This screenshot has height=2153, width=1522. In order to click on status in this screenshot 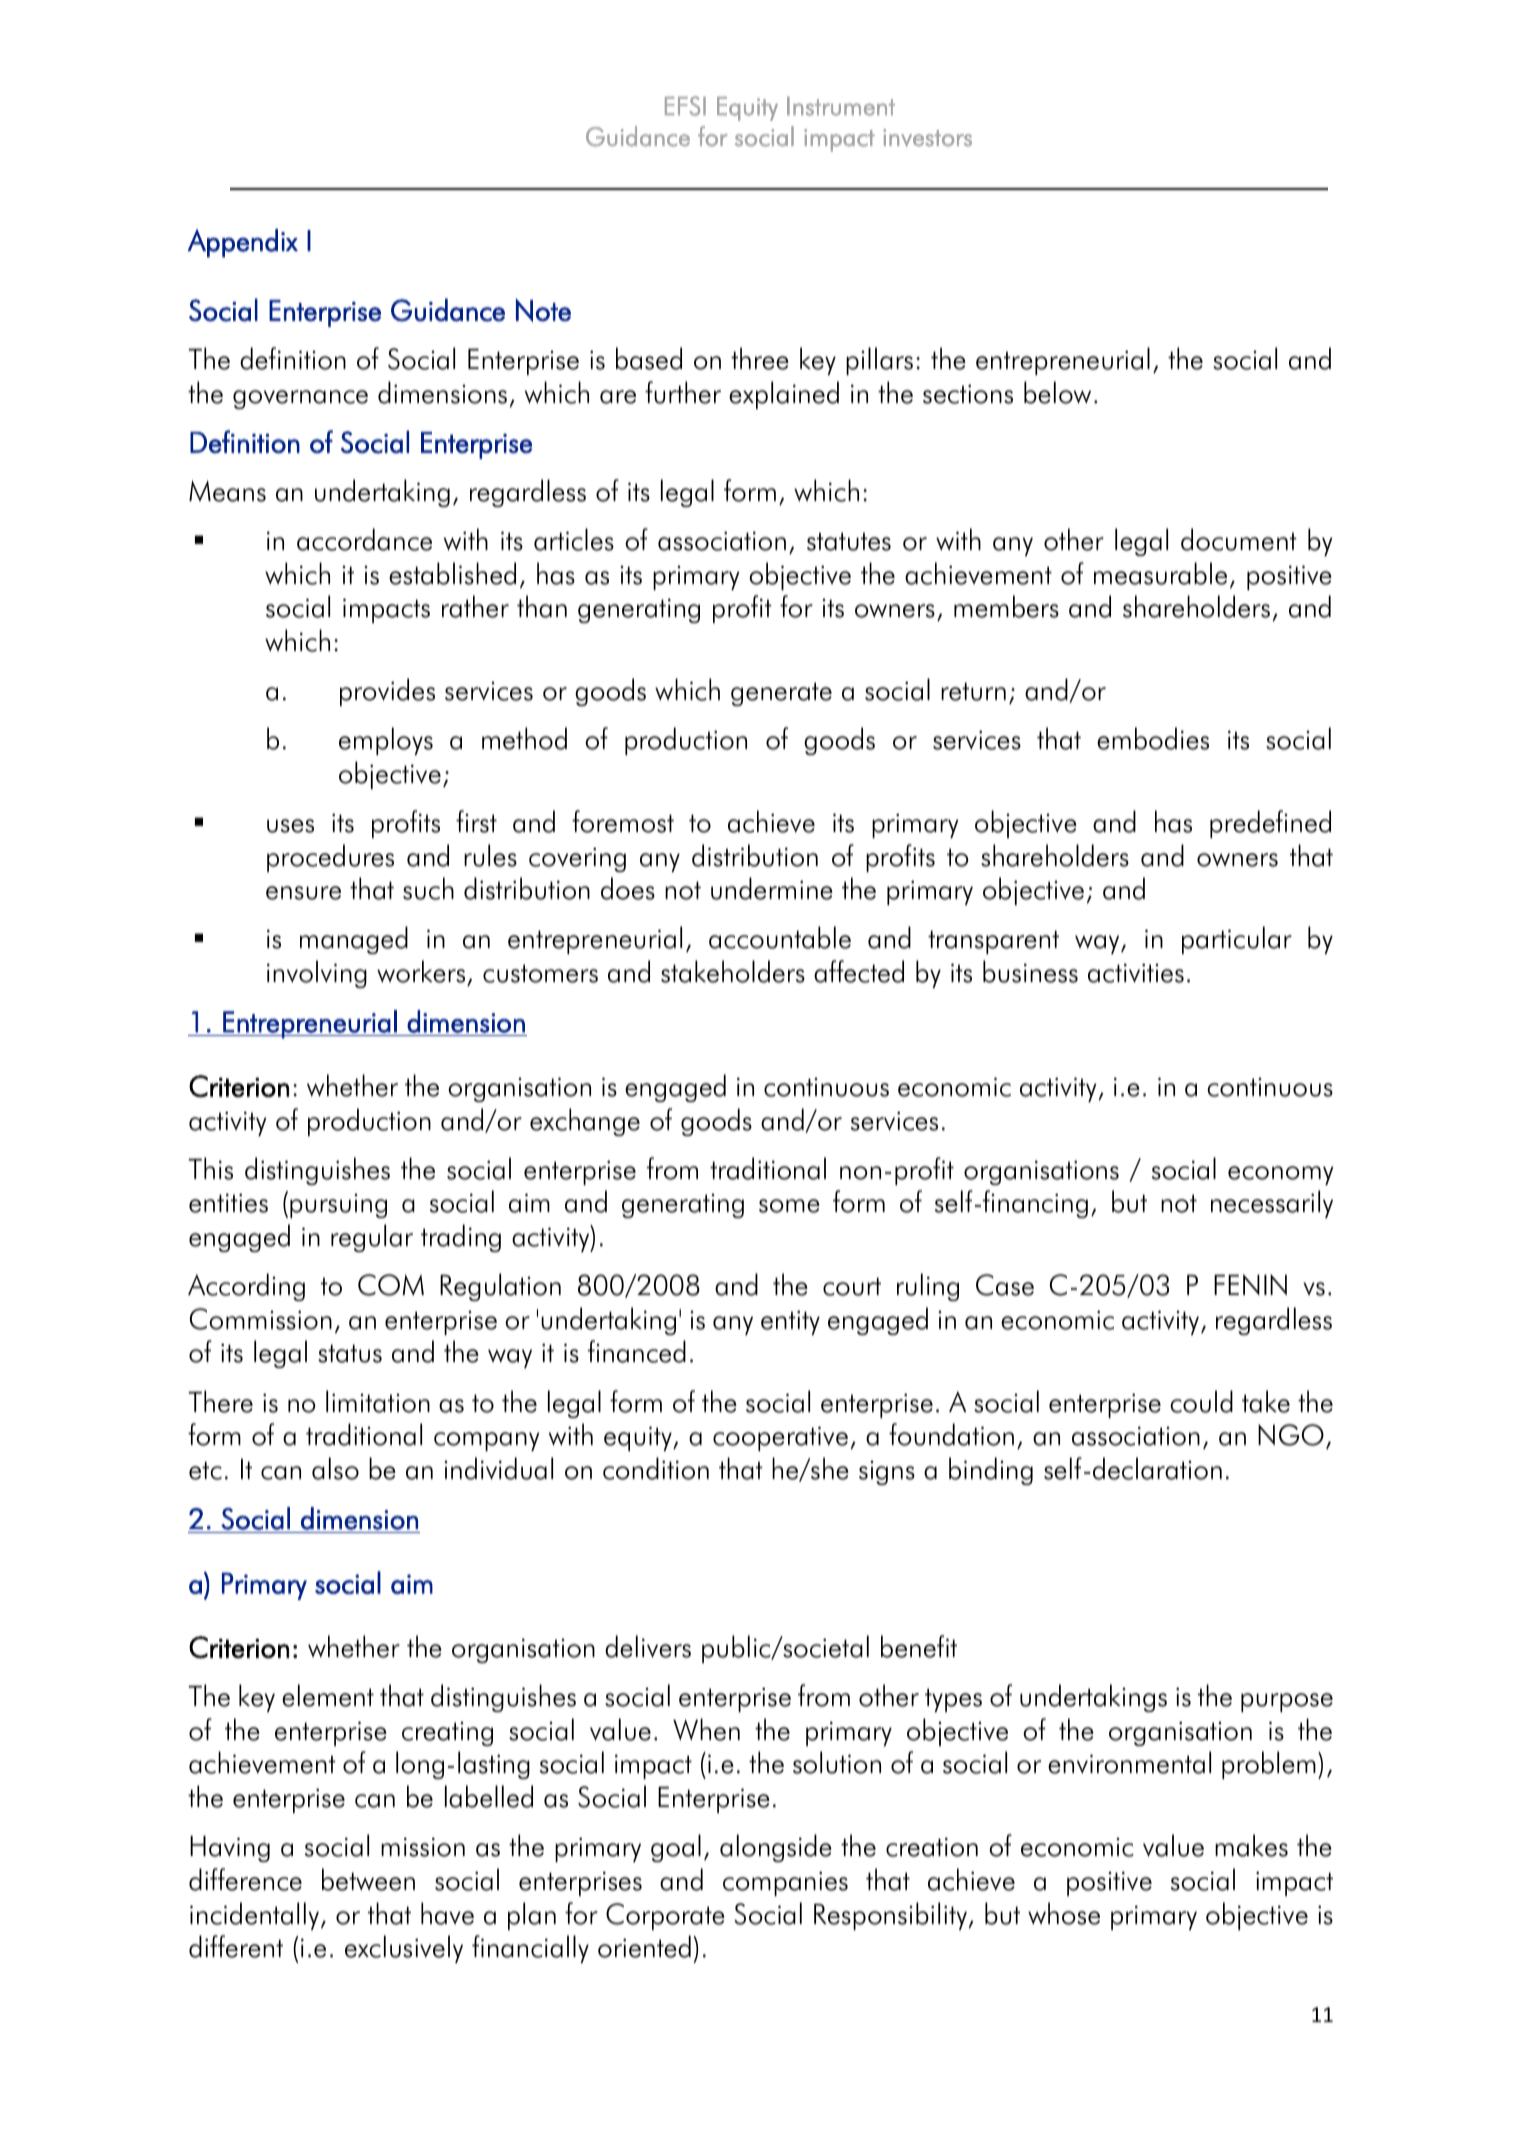, I will do `click(350, 1353)`.
